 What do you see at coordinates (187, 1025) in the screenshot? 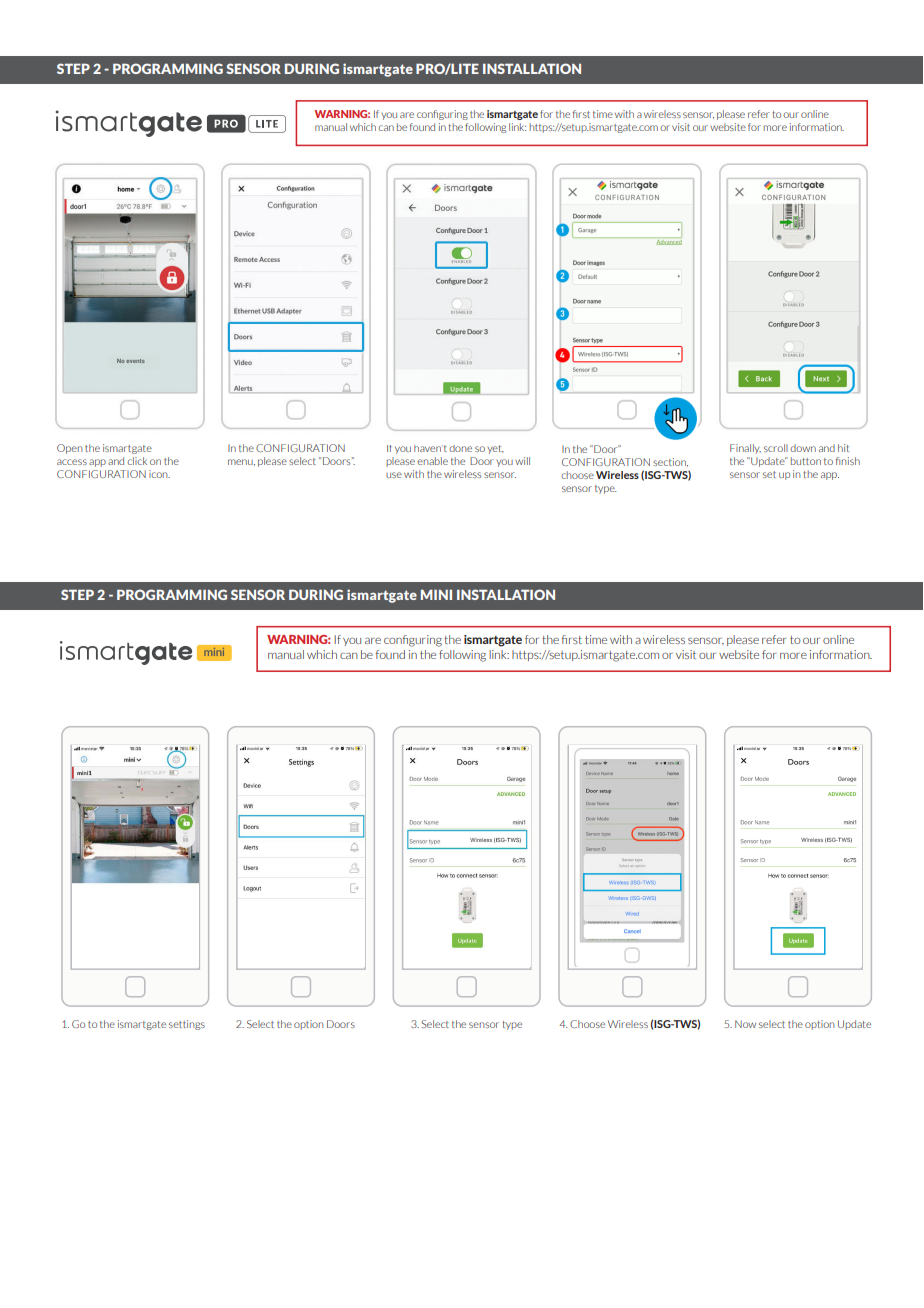
I see `settings` at bounding box center [187, 1025].
